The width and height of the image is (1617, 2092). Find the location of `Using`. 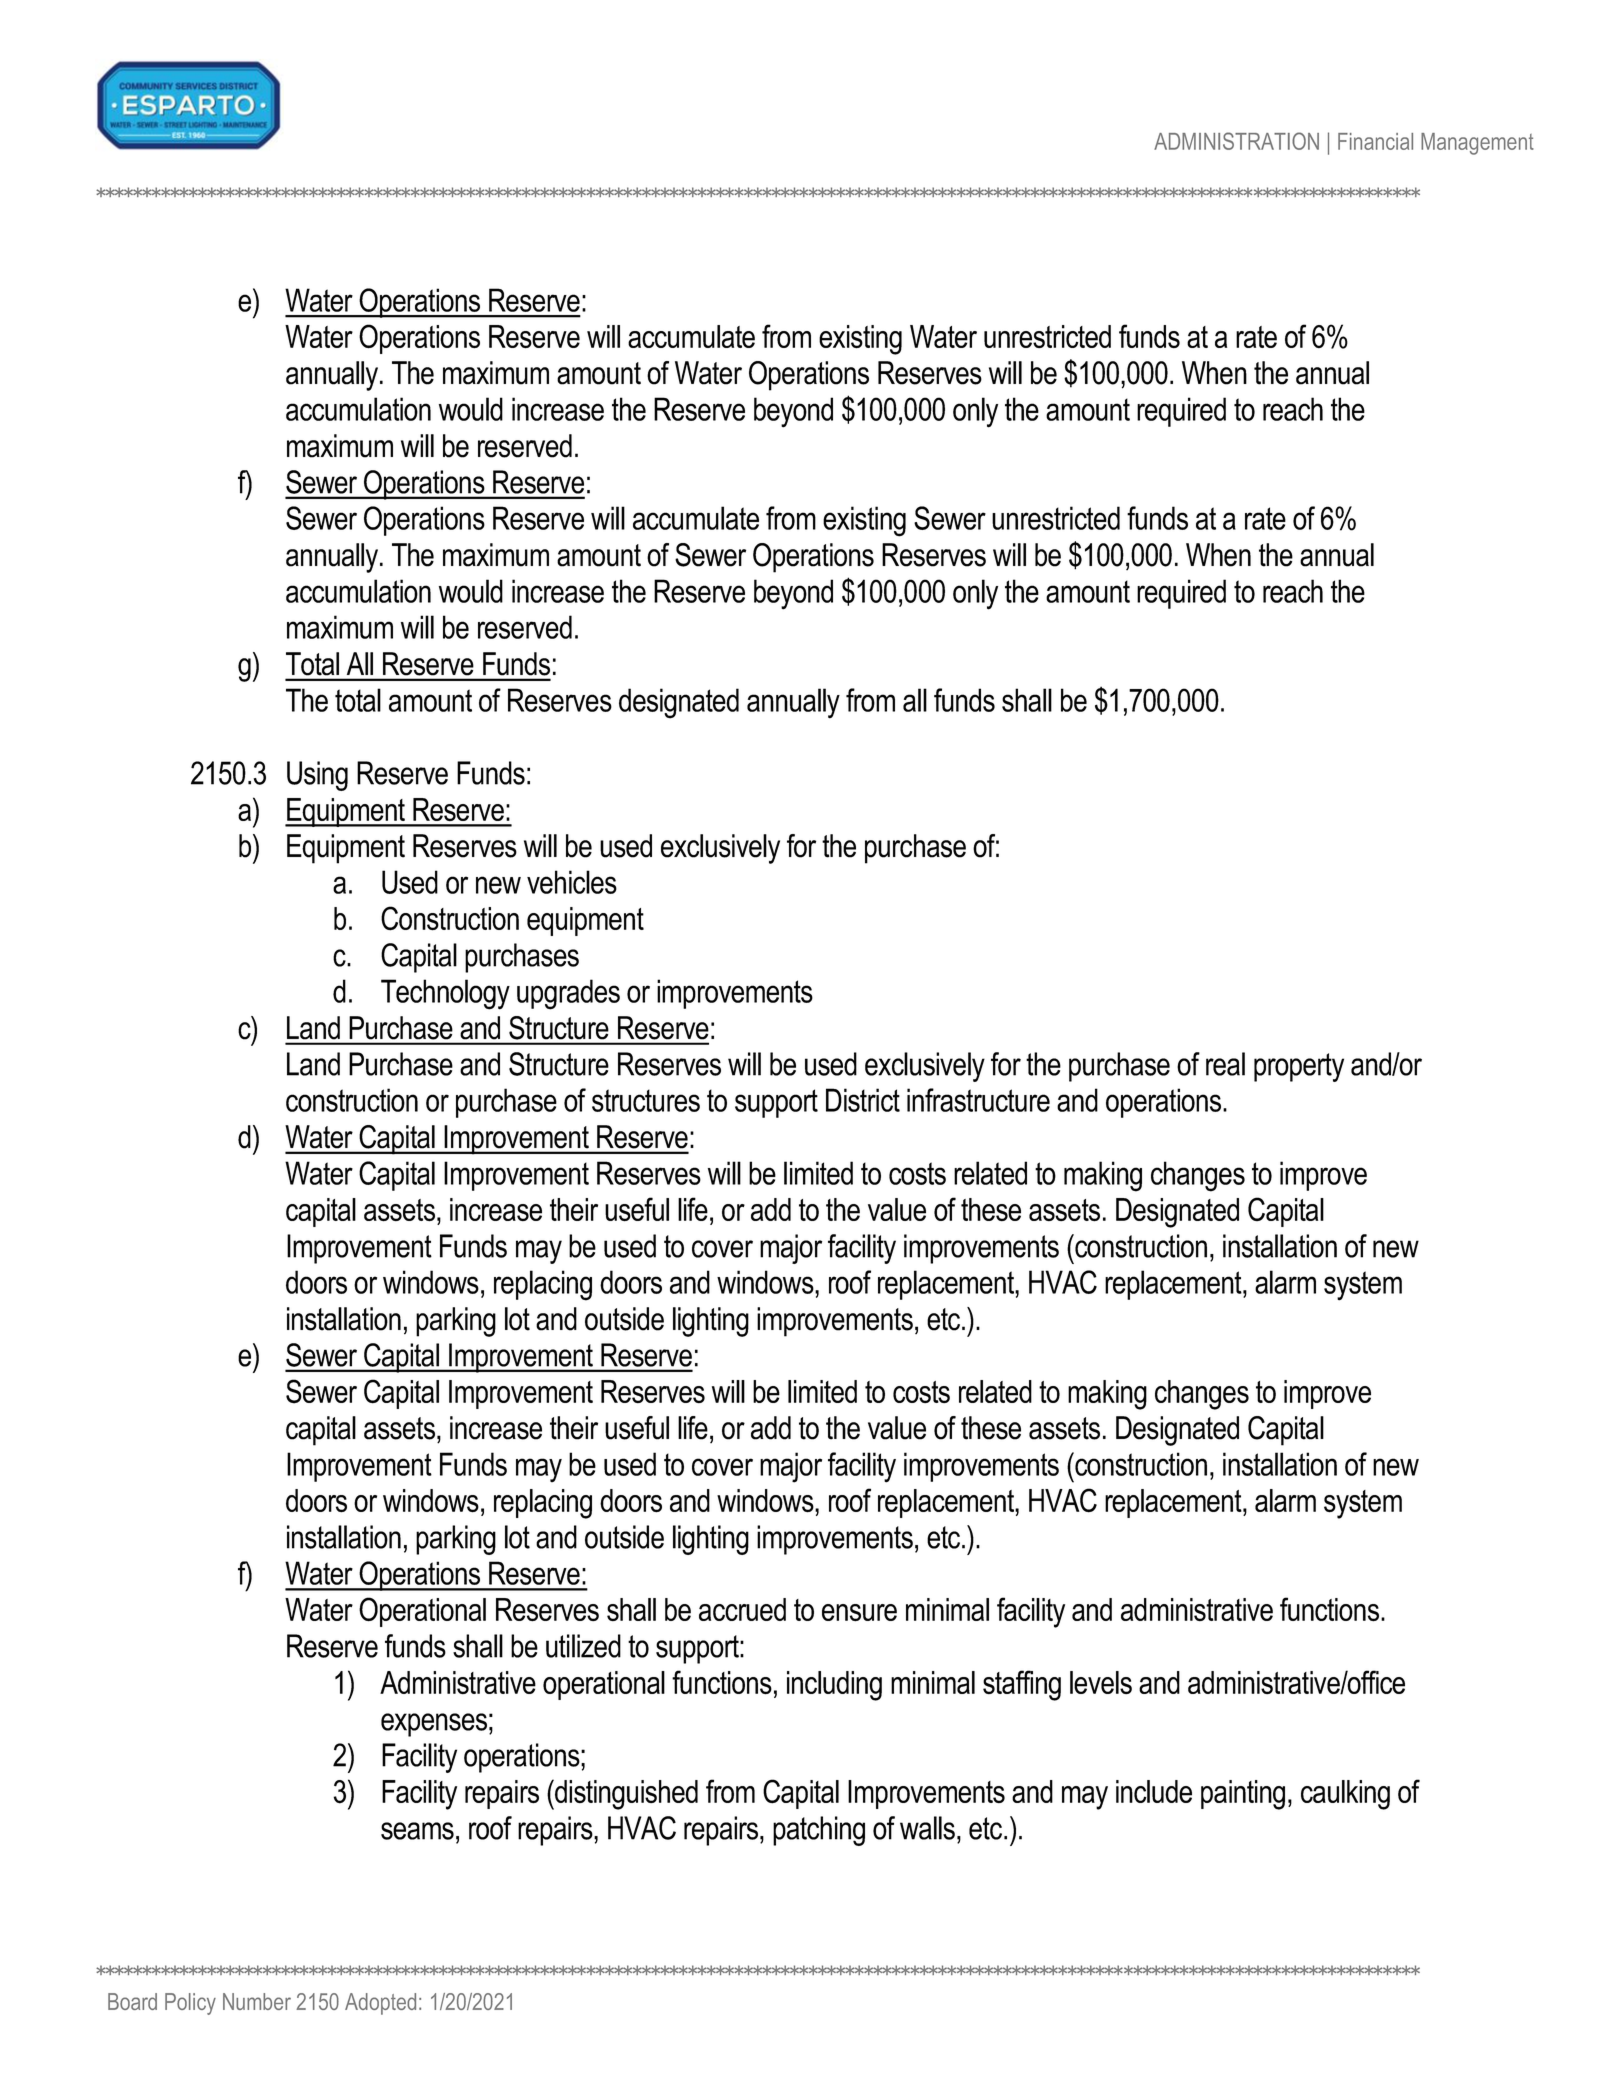

Using is located at coordinates (317, 776).
